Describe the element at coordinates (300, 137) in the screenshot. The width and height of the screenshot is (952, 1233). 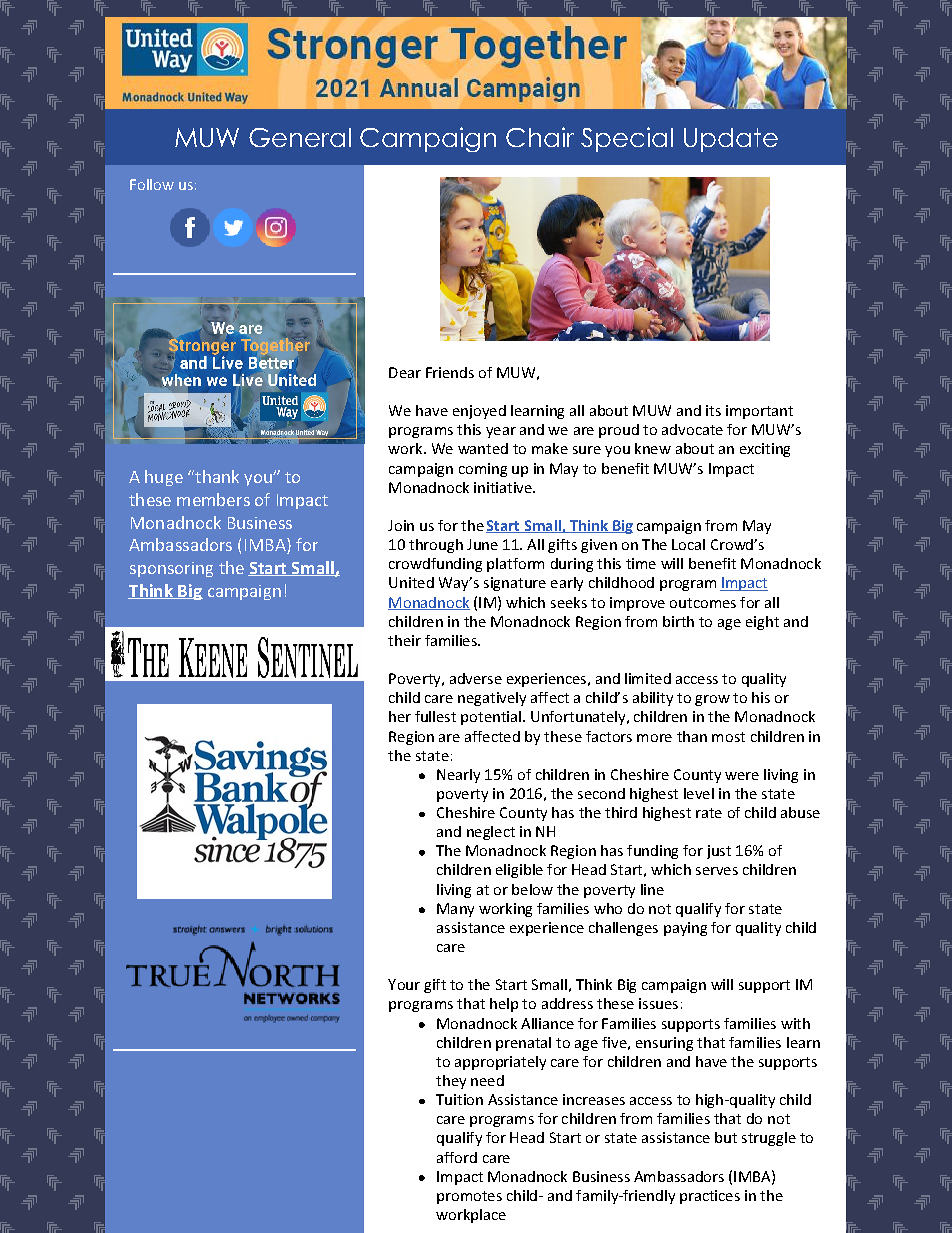
I see `General` at that location.
